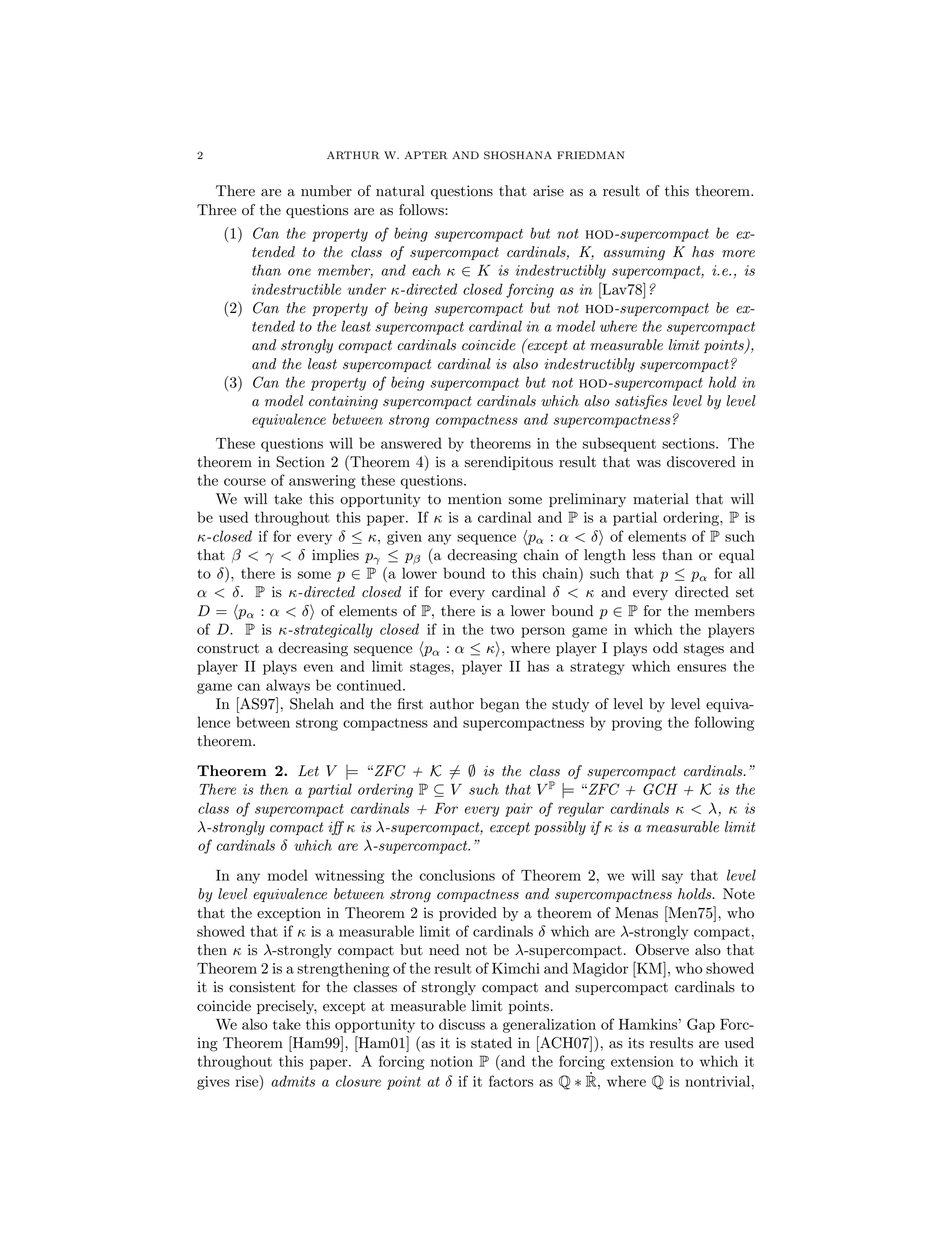 Image resolution: width=952 pixels, height=1233 pixels. Describe the element at coordinates (634, 254) in the screenshot. I see `assuming` at that location.
